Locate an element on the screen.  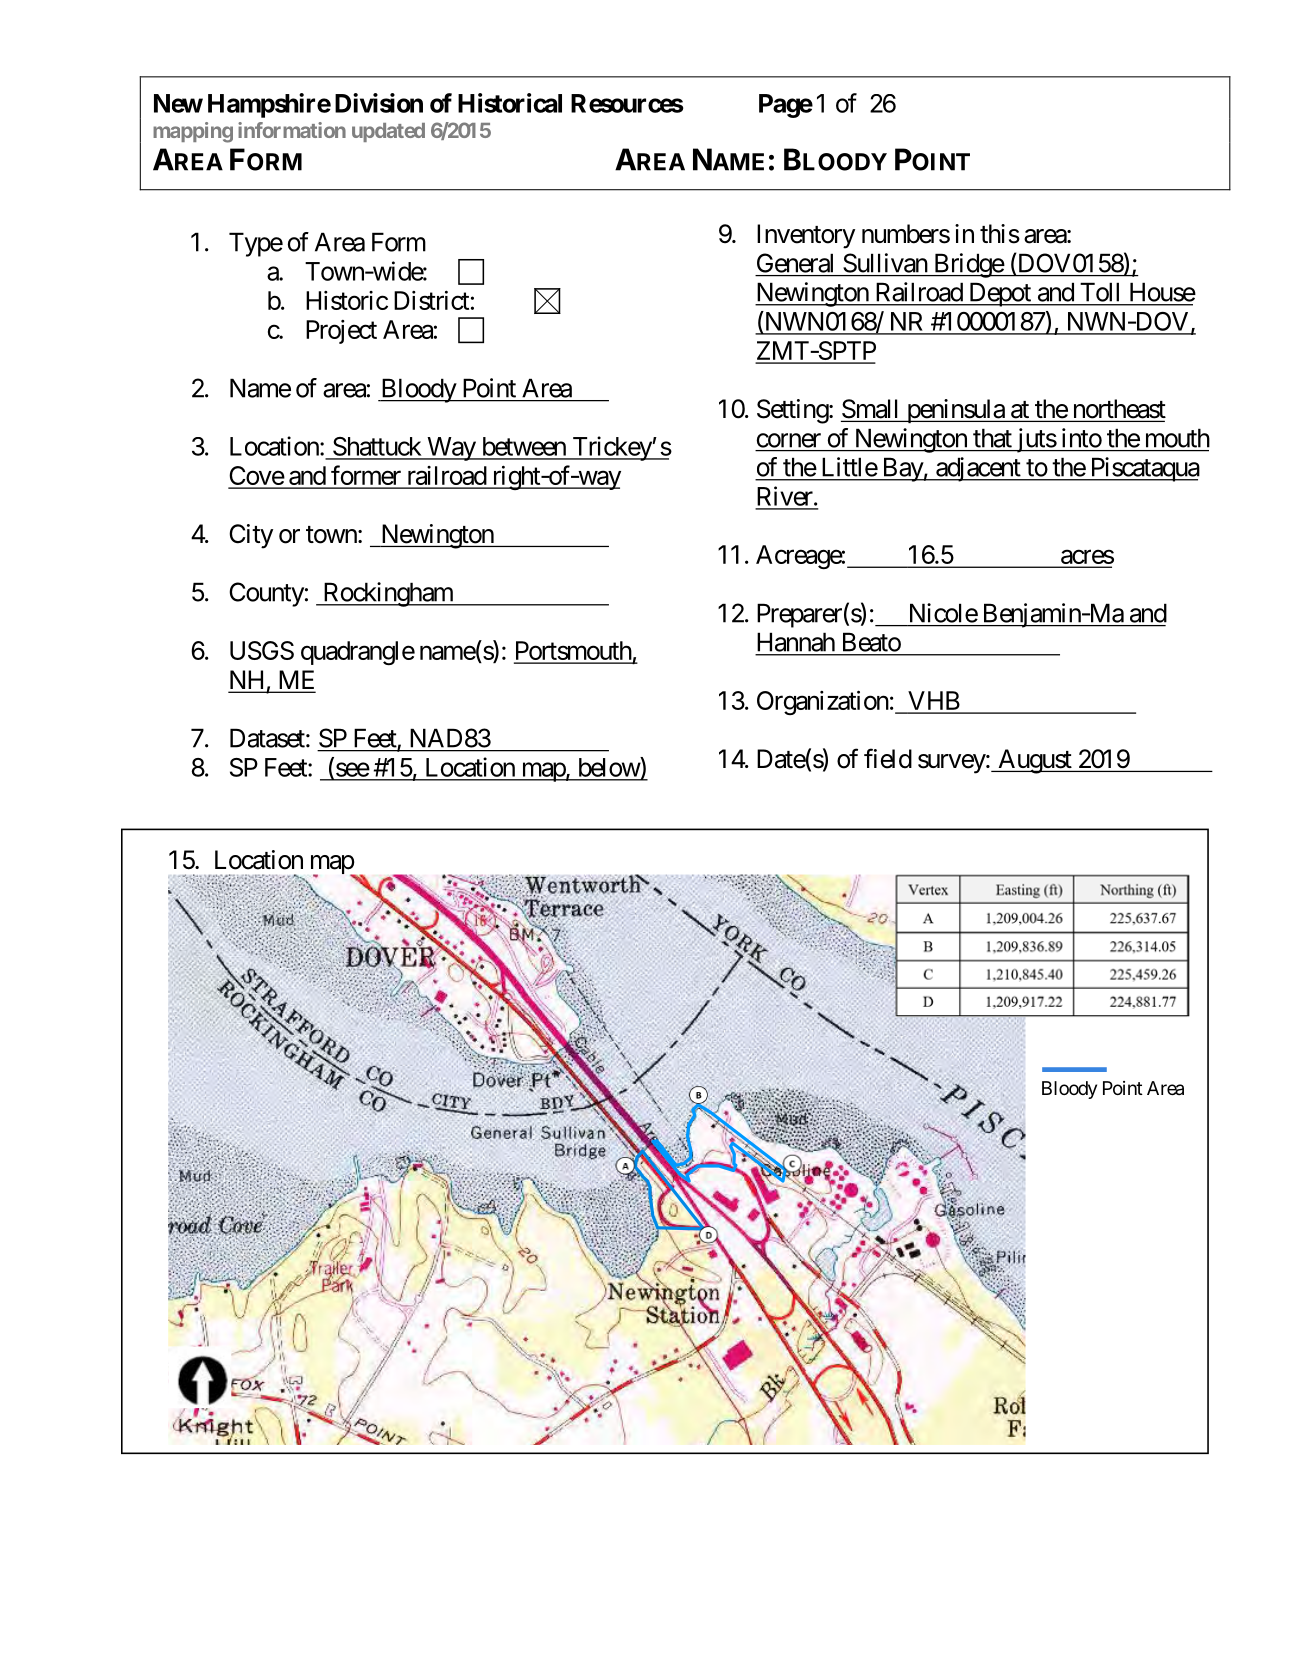
adjacent is located at coordinates (978, 469).
